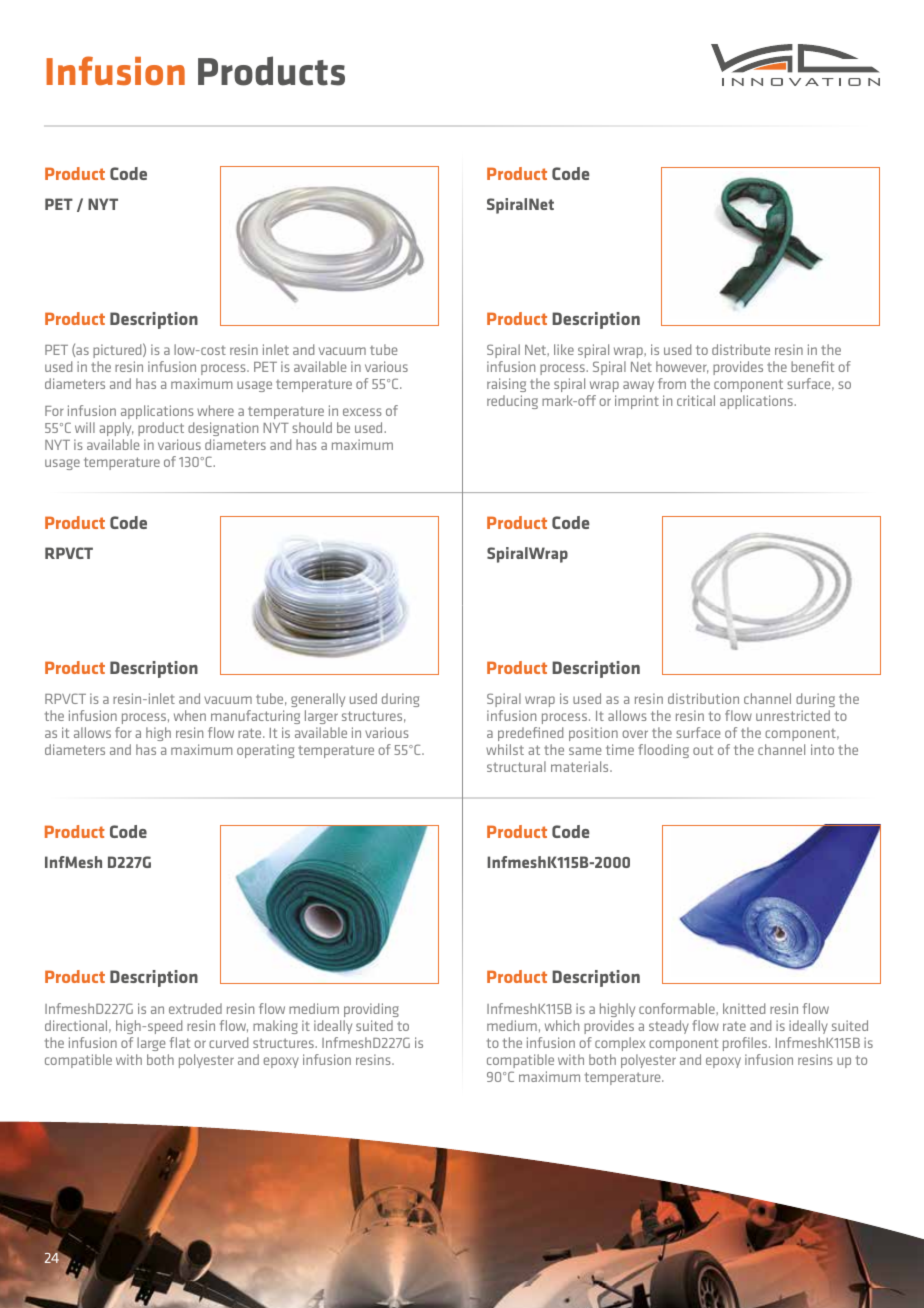 The height and width of the document is (1308, 924). Describe the element at coordinates (215, 410) in the document. I see `where` at that location.
